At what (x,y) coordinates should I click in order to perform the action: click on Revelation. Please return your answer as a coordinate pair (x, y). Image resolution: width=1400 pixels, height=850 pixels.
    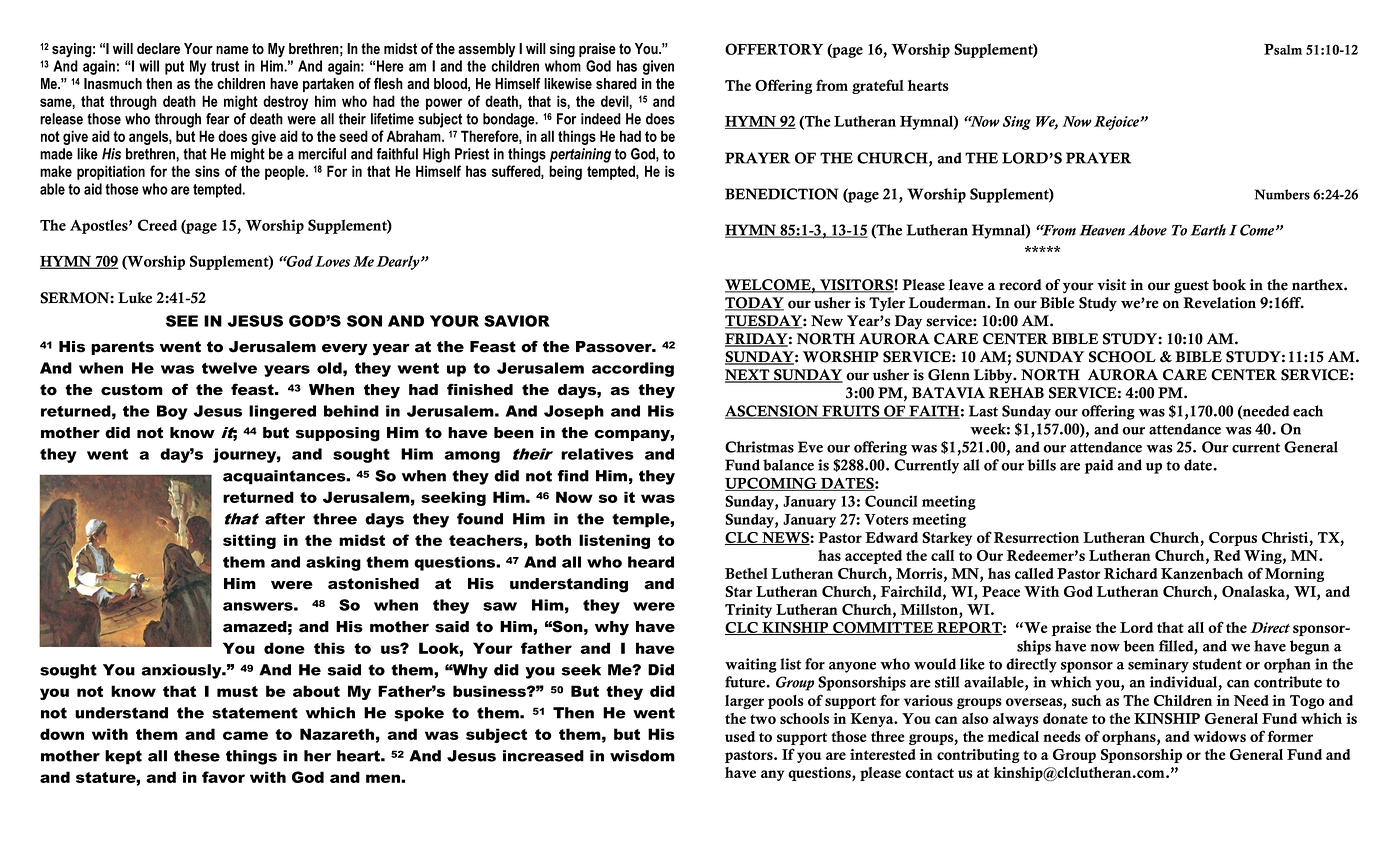
    Looking at the image, I should click on (1219, 303).
